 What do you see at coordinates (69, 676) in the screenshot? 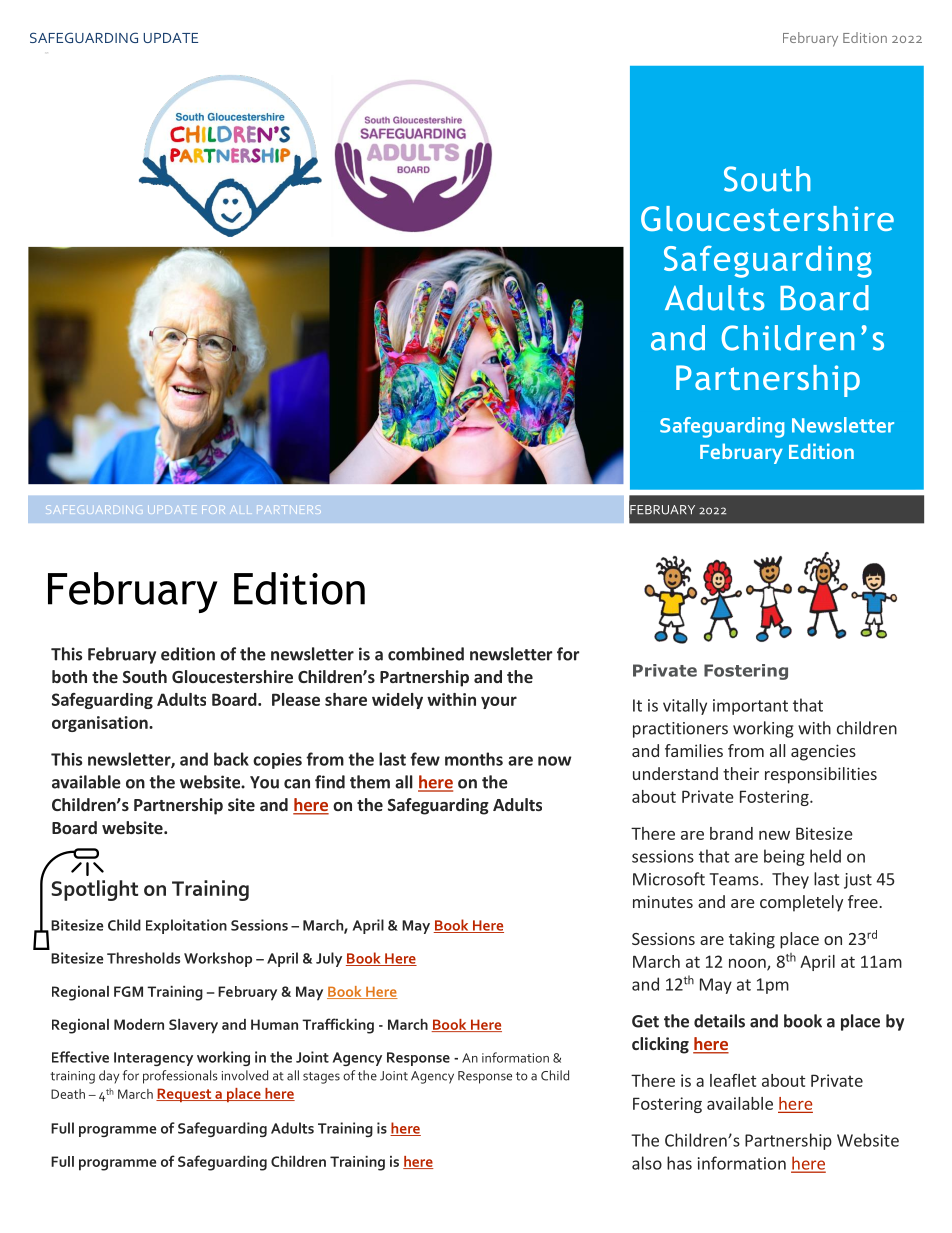
I see `both` at bounding box center [69, 676].
